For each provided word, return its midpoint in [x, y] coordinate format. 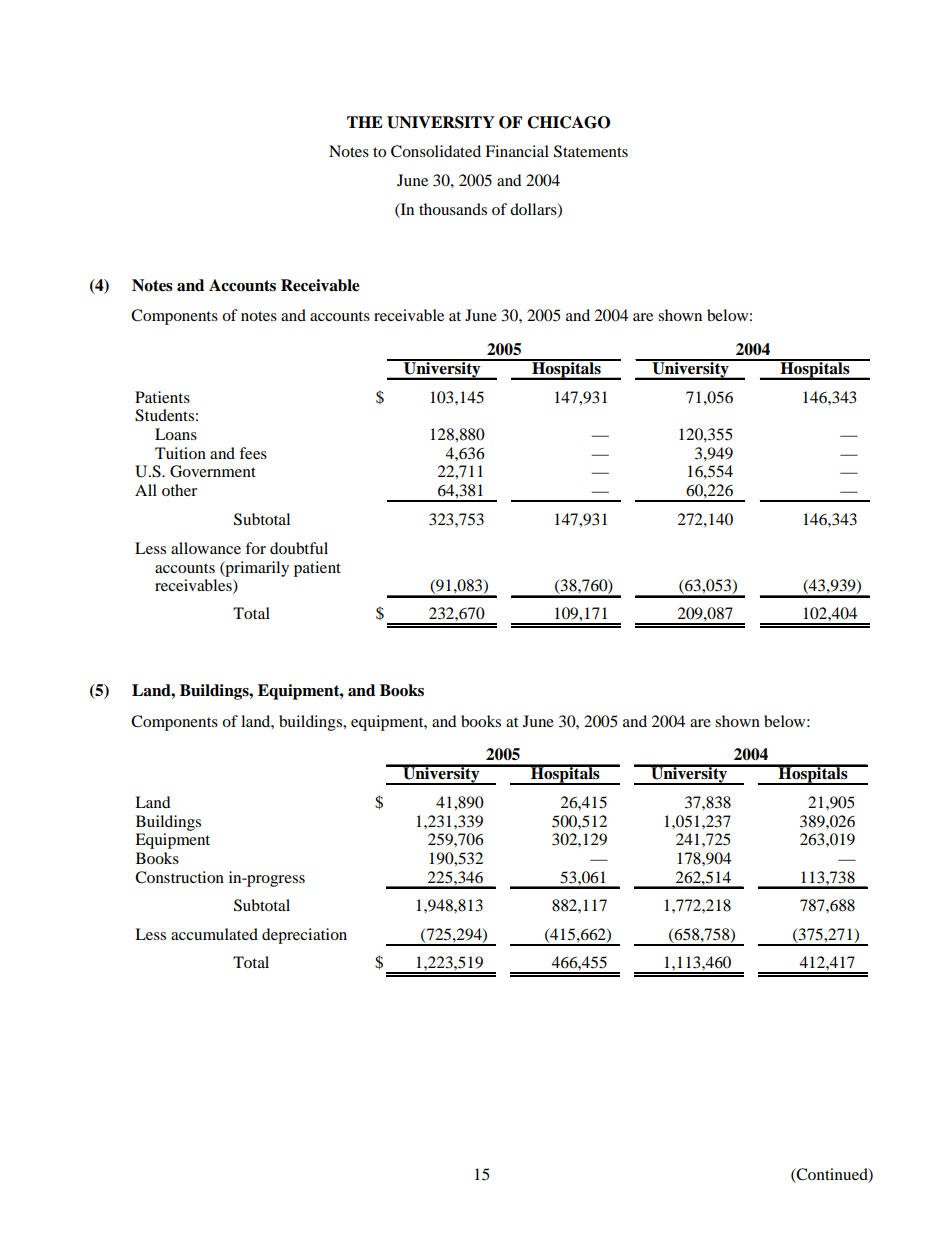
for [255, 548]
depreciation [304, 936]
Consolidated [436, 151]
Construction [179, 877]
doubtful [299, 548]
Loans [176, 434]
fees [253, 453]
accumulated [214, 934]
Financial [517, 151]
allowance [206, 548]
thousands [453, 209]
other [179, 490]
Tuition [180, 453]
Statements [591, 151]
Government [213, 471]
